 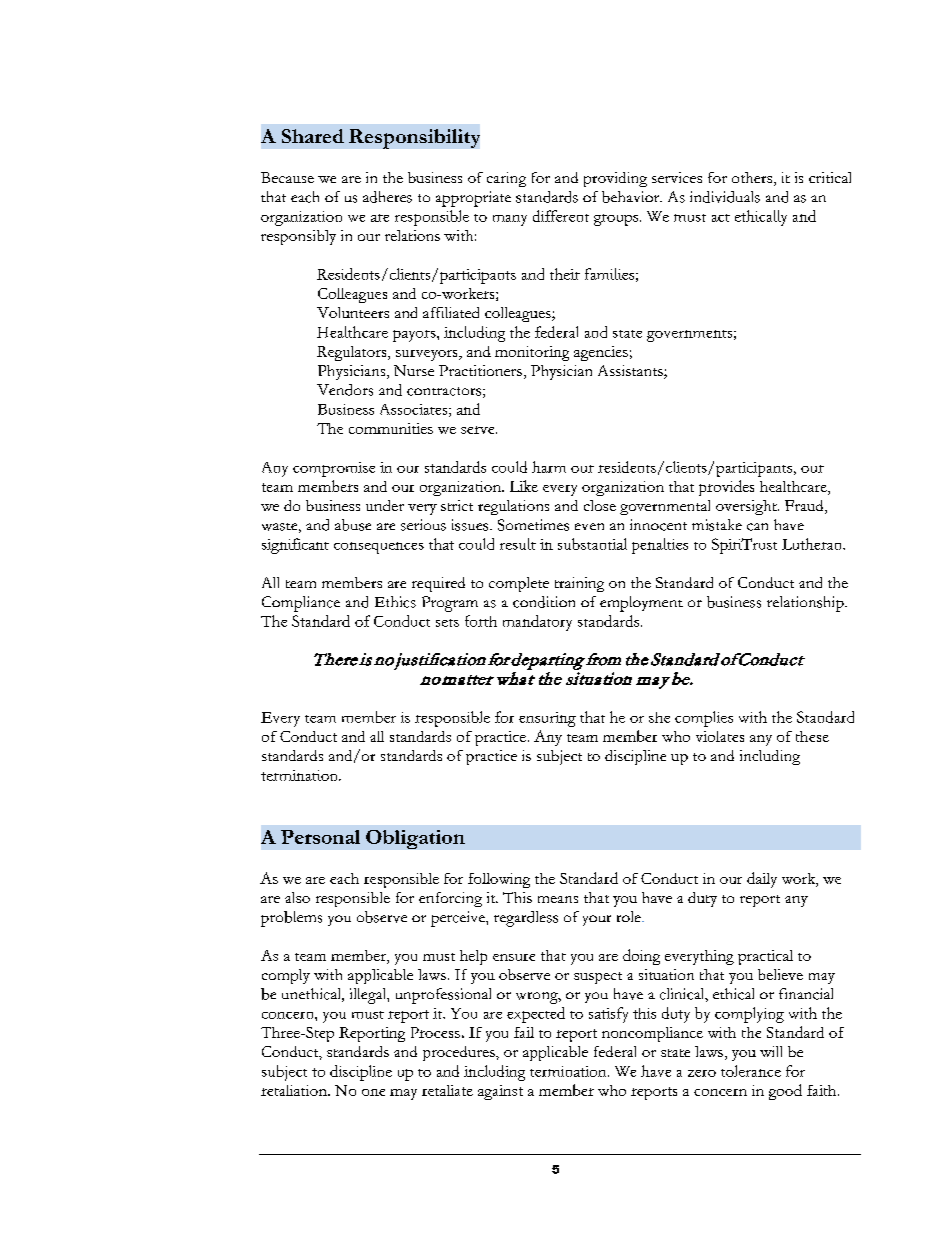 I want to click on abuse, so click(x=353, y=525).
